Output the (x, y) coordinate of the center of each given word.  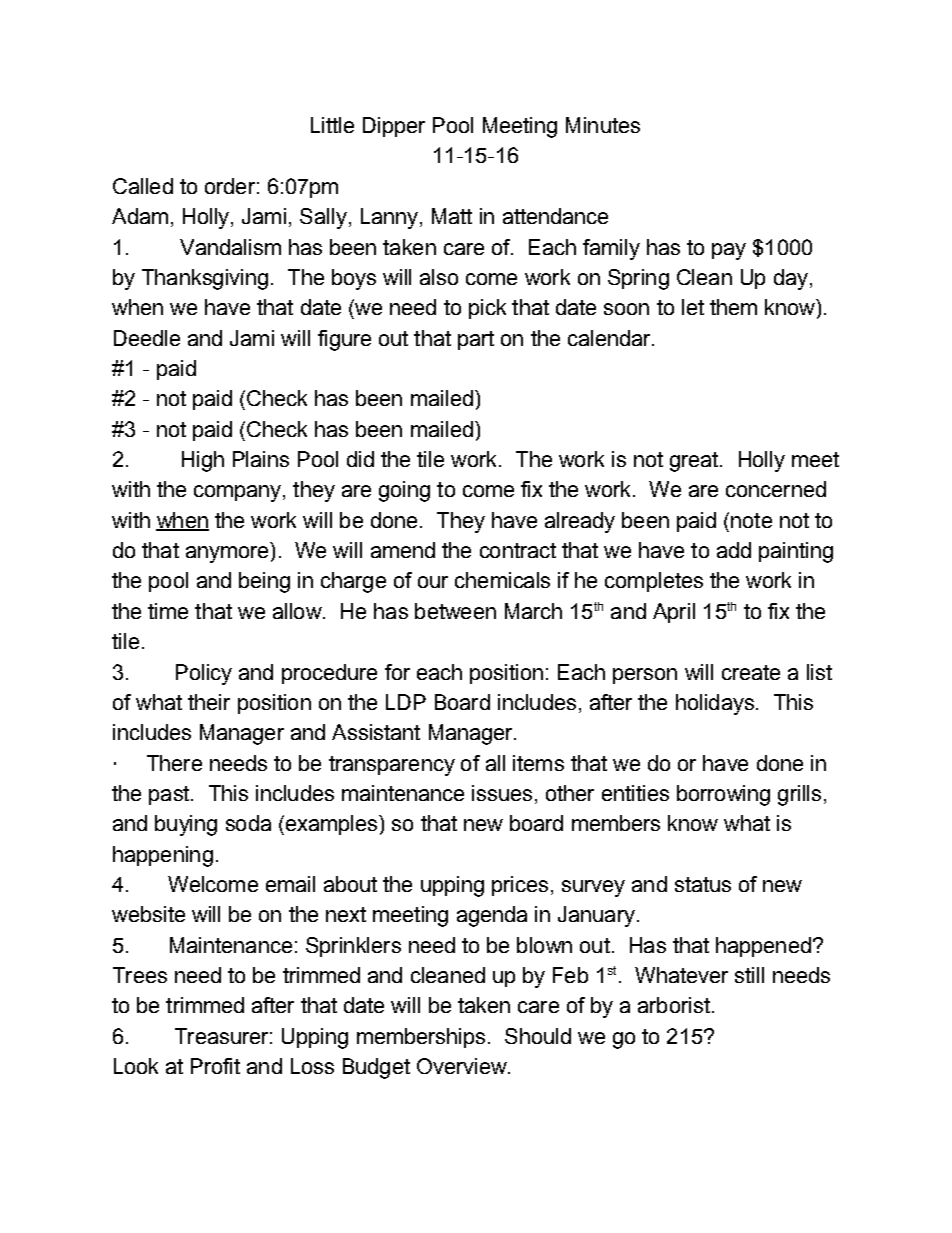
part (476, 340)
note (751, 520)
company (239, 493)
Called (143, 186)
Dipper (394, 127)
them (733, 307)
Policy (204, 674)
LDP (406, 702)
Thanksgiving (205, 279)
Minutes (603, 125)
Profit (215, 1066)
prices (520, 886)
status (703, 884)
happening (163, 856)
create (751, 672)
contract (518, 550)
